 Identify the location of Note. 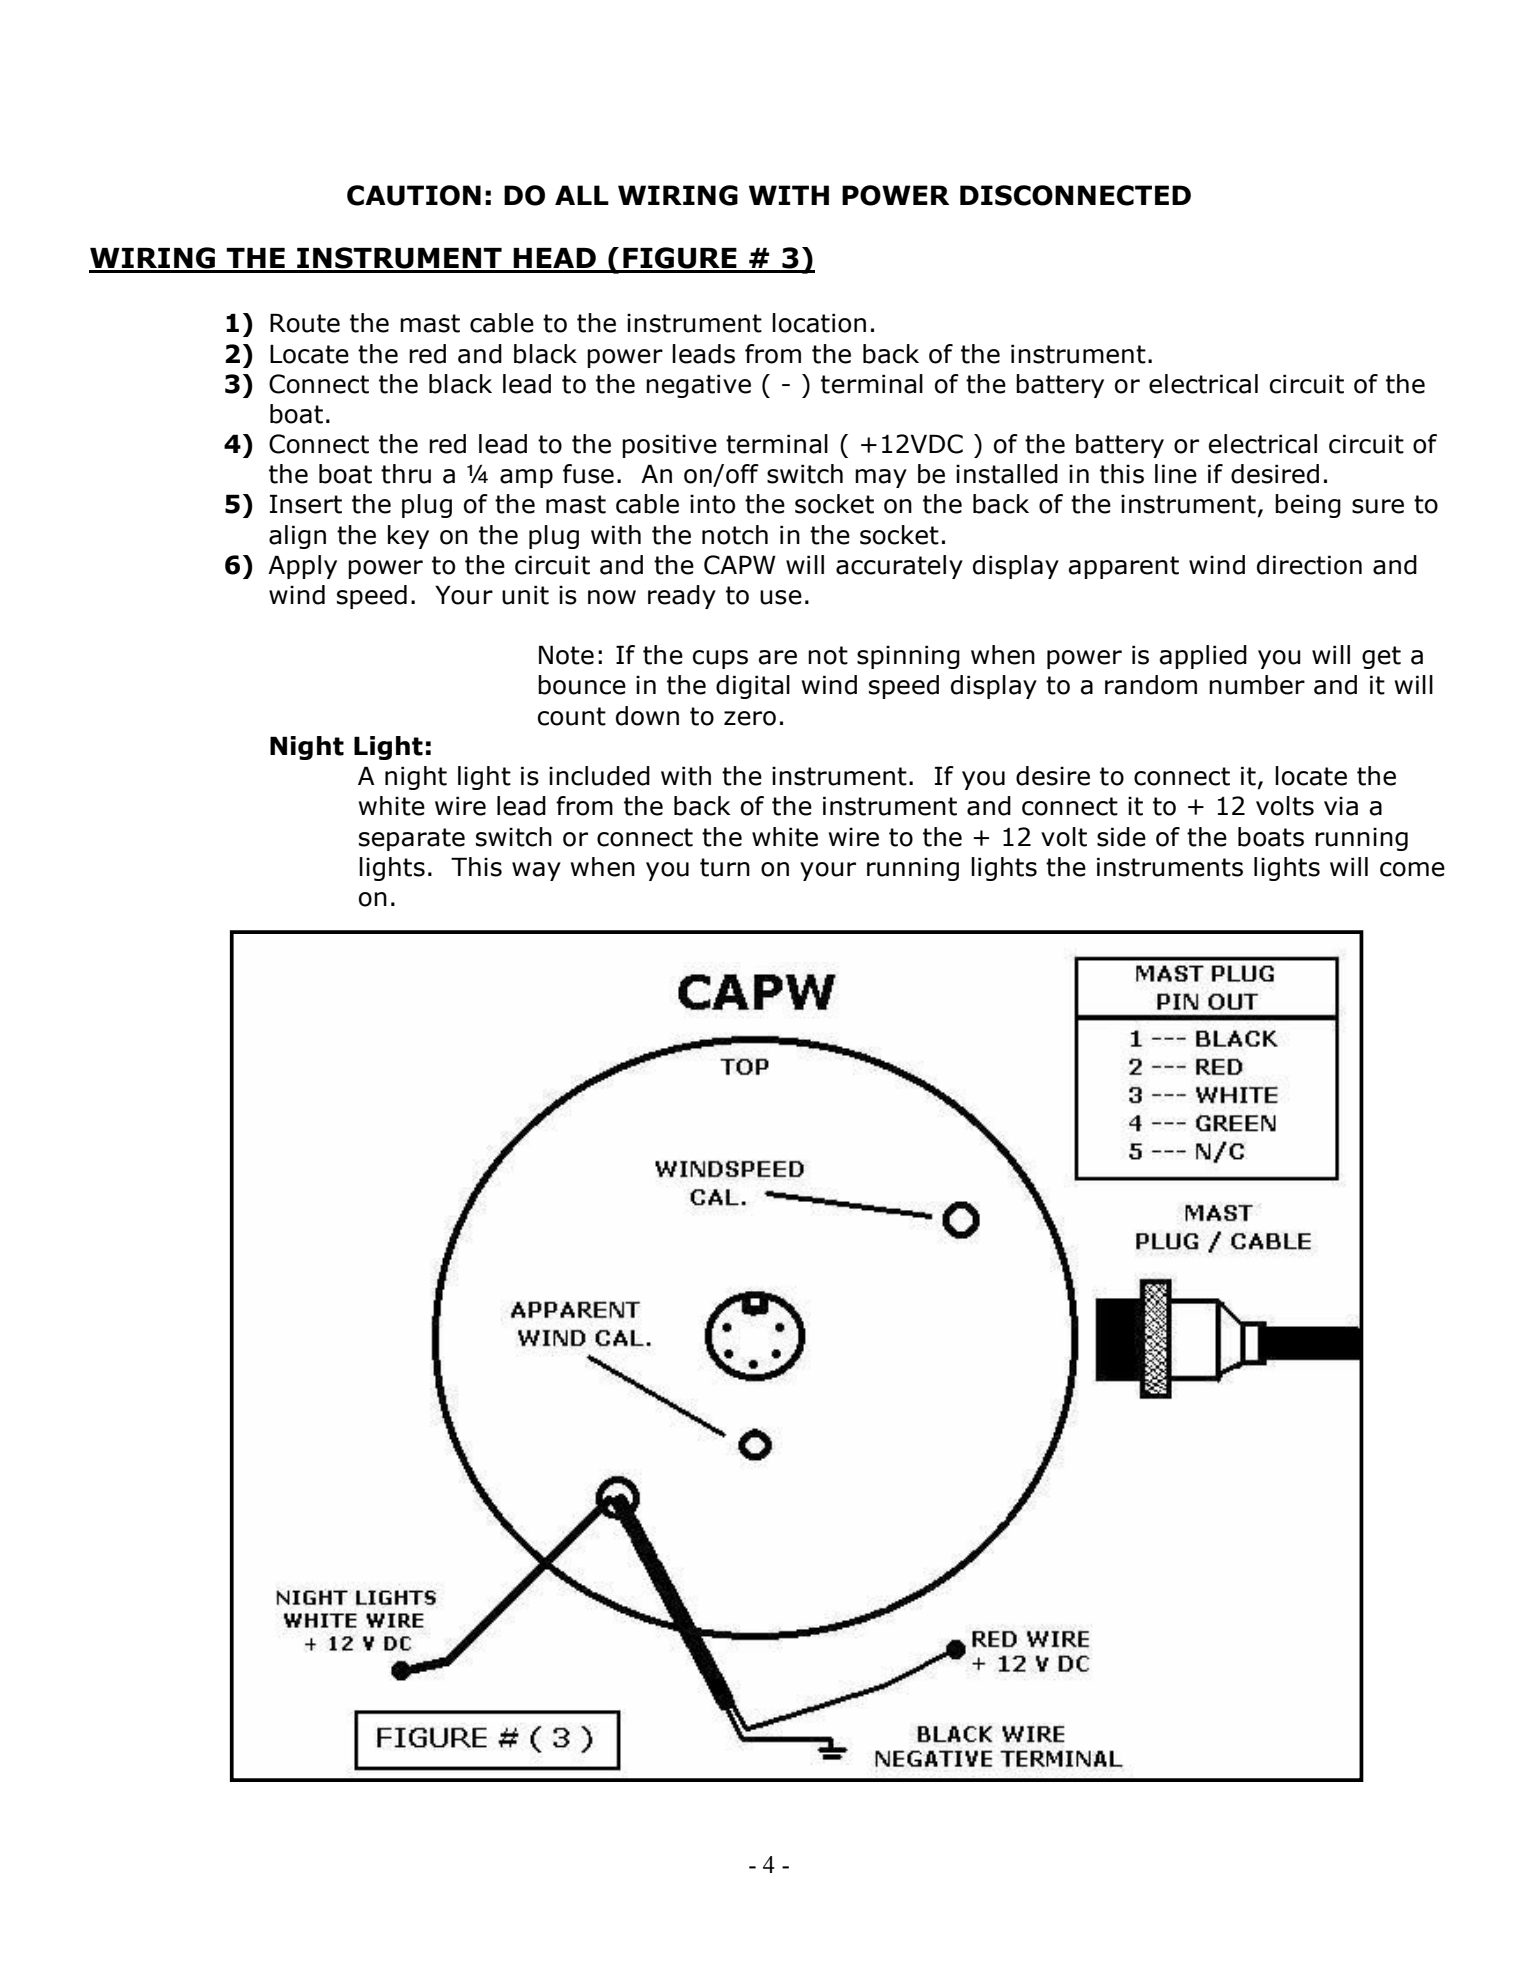
(566, 655).
